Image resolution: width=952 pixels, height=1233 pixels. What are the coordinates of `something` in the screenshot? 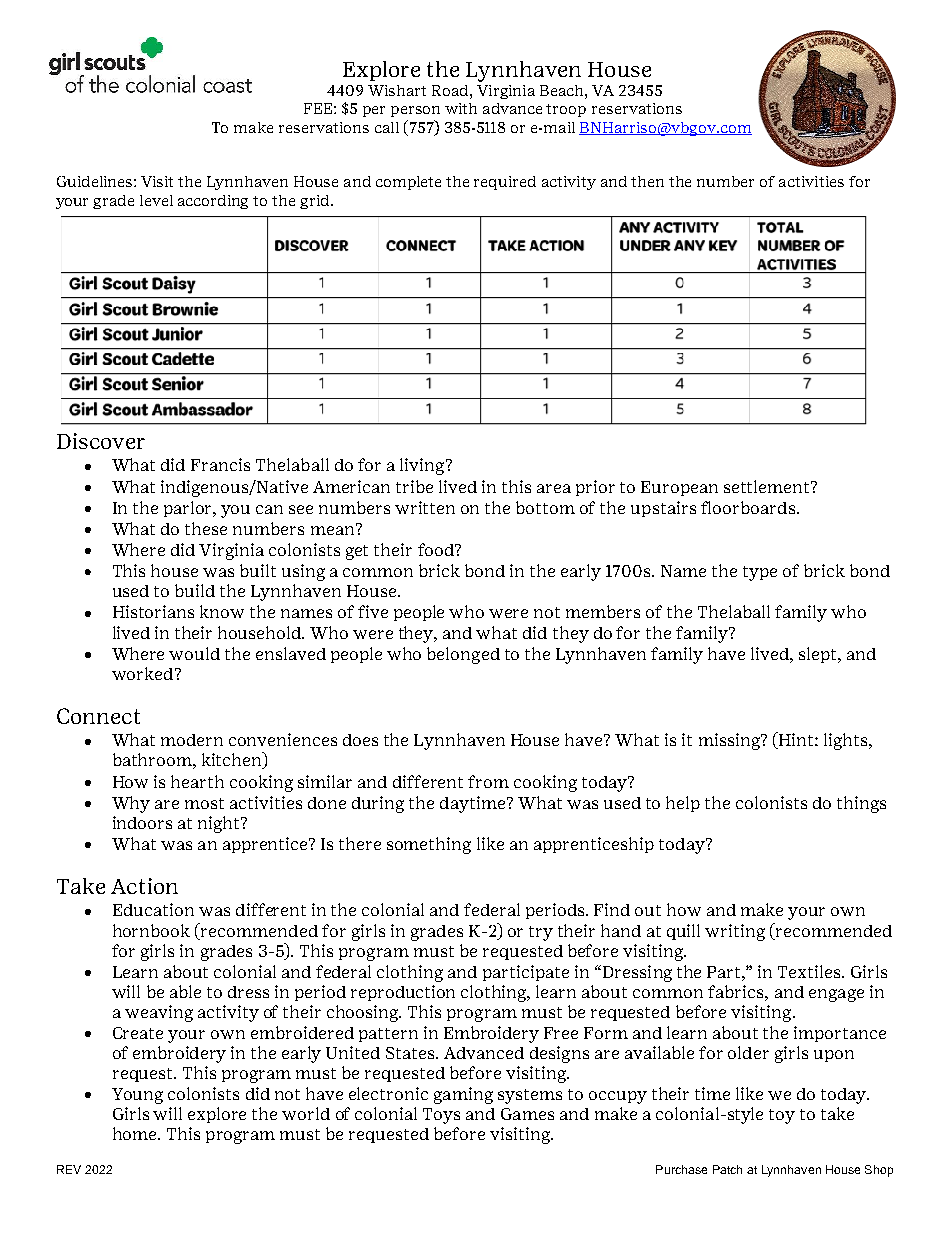 It's located at (429, 845).
